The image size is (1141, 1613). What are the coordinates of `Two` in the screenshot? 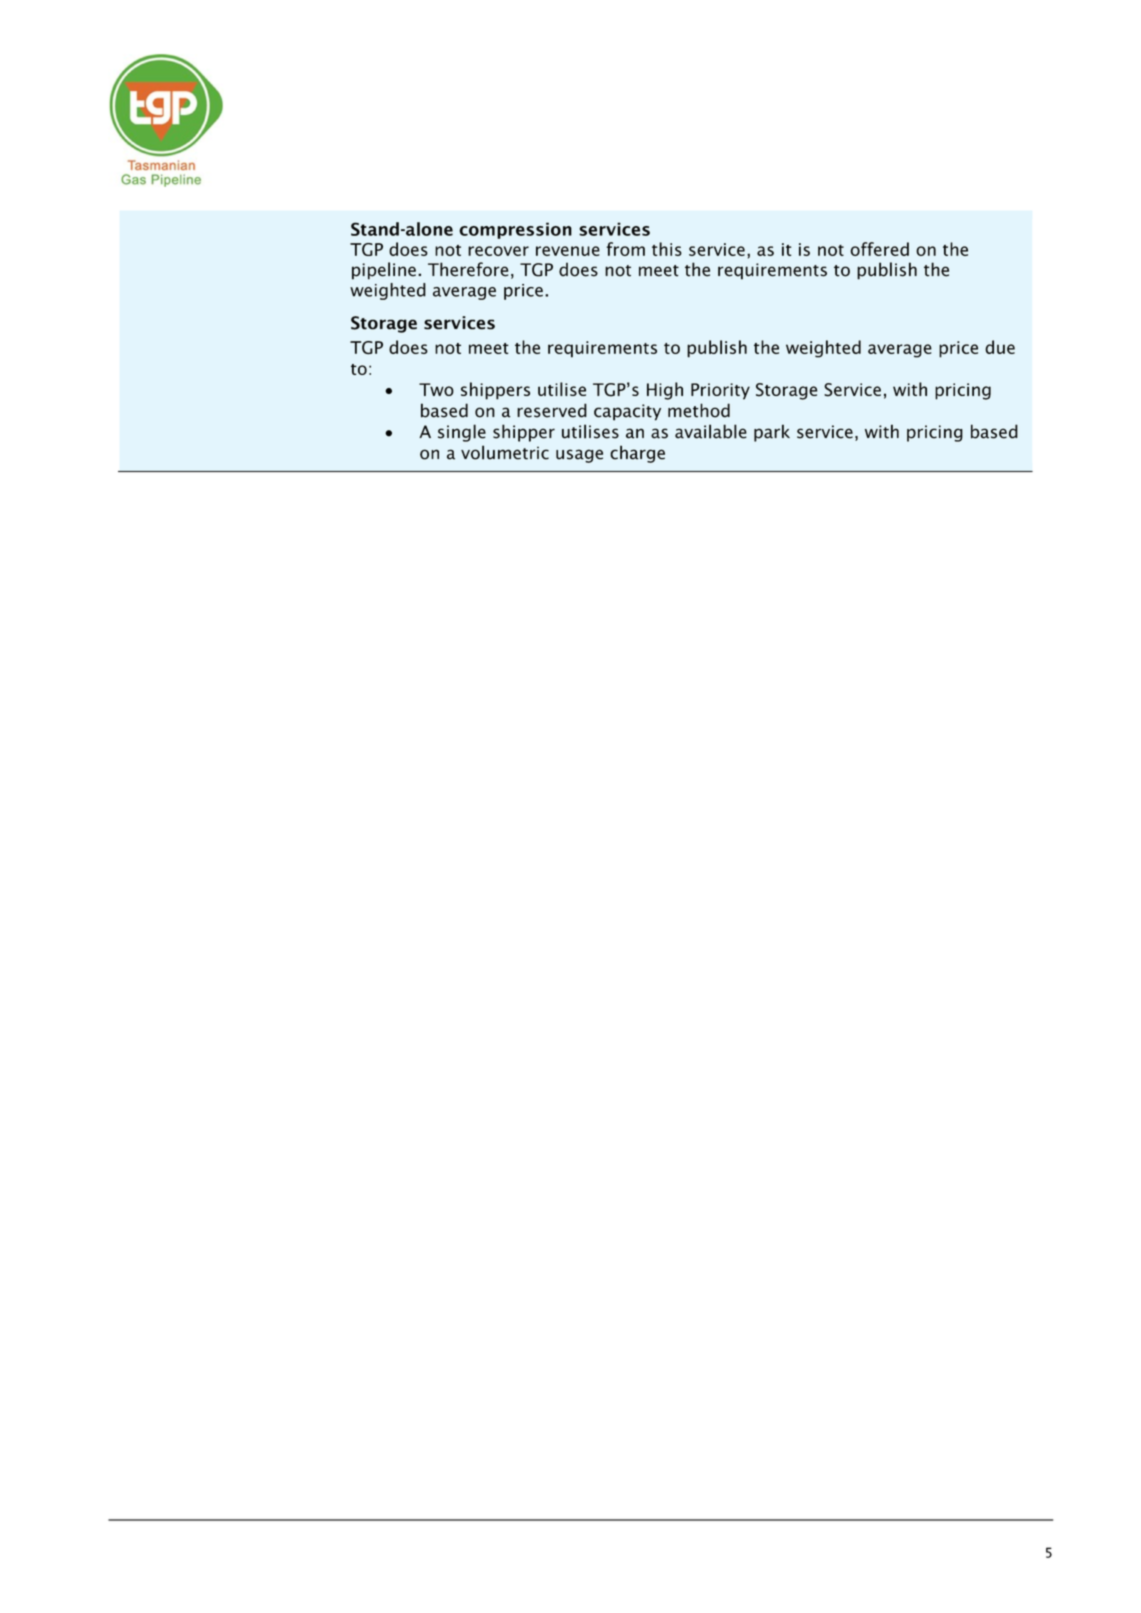 It's located at (436, 389).
